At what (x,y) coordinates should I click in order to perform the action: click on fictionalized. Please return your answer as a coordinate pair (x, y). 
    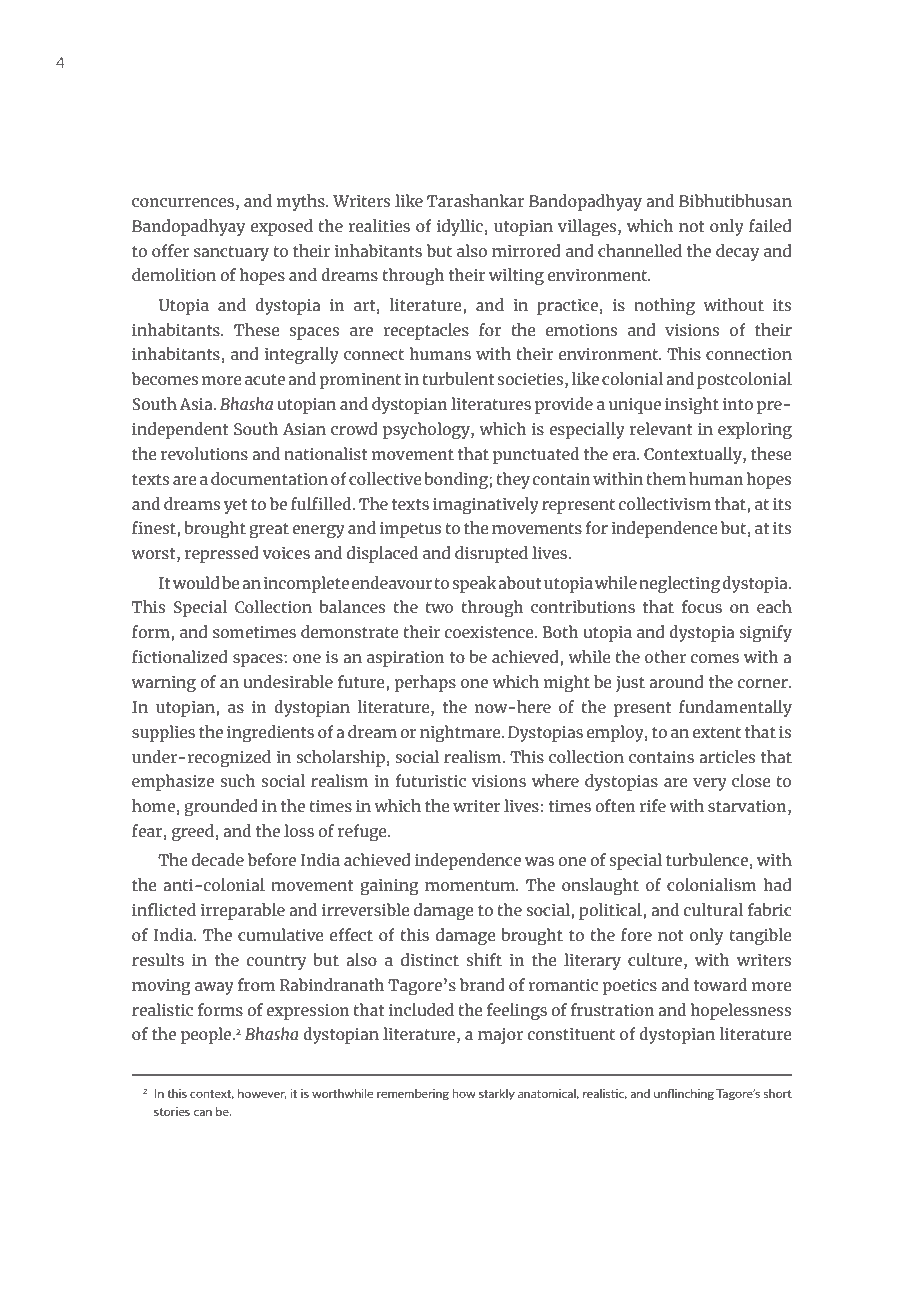
    Looking at the image, I should click on (180, 656).
